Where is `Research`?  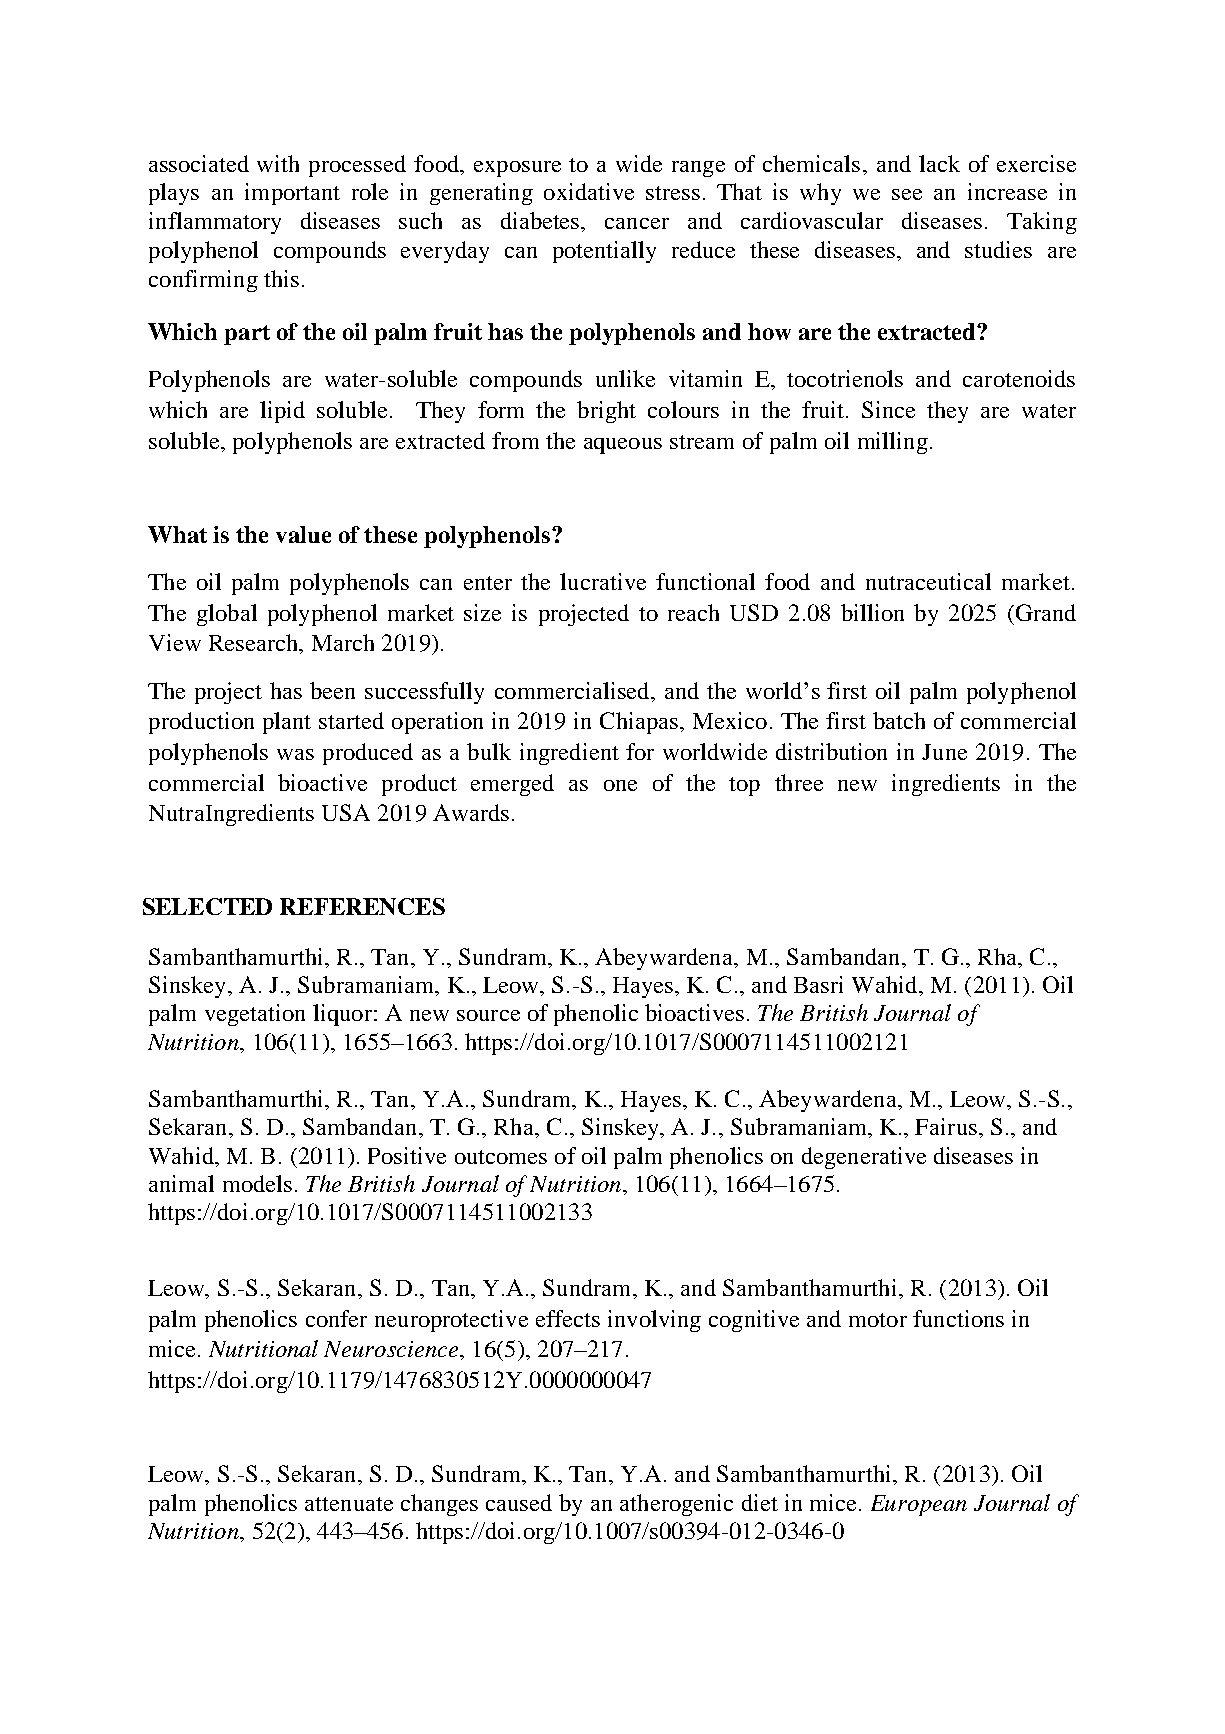
Research is located at coordinates (254, 642).
